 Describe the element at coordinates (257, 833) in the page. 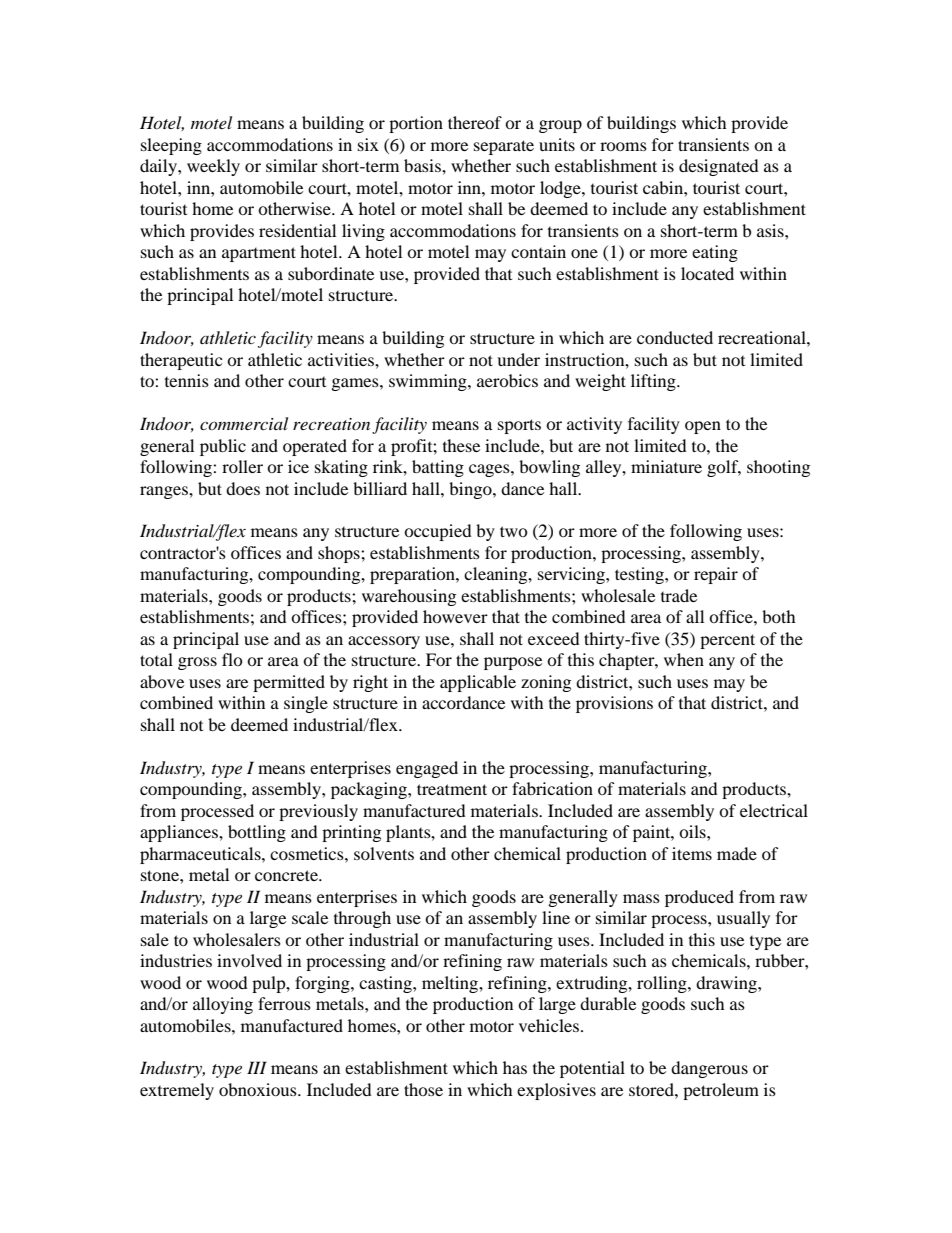

I see `bottling` at that location.
